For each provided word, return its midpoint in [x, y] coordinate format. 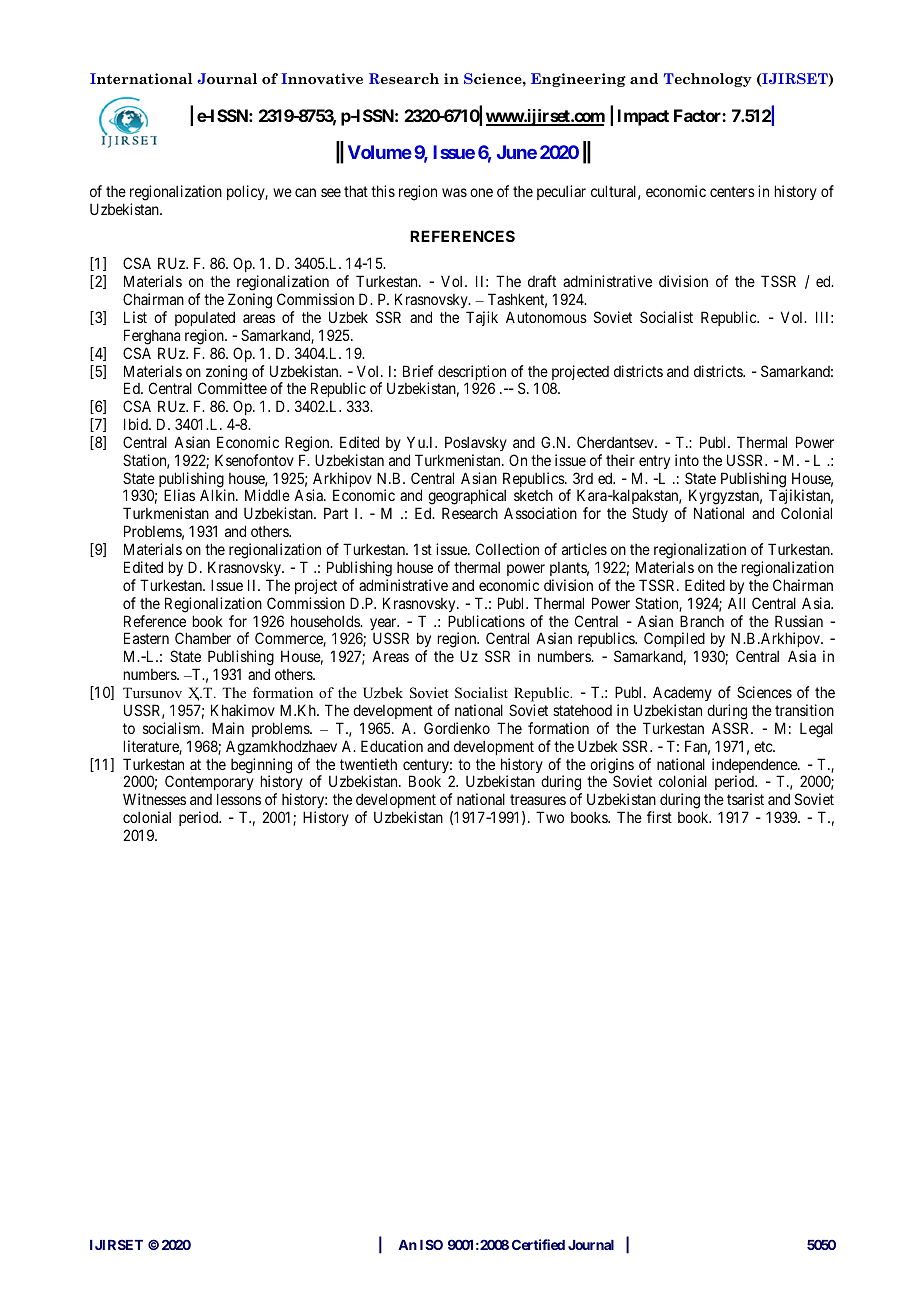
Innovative [322, 79]
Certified [538, 1244]
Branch [702, 621]
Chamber [203, 638]
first [659, 817]
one [481, 192]
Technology [708, 80]
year [384, 625]
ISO [431, 1244]
